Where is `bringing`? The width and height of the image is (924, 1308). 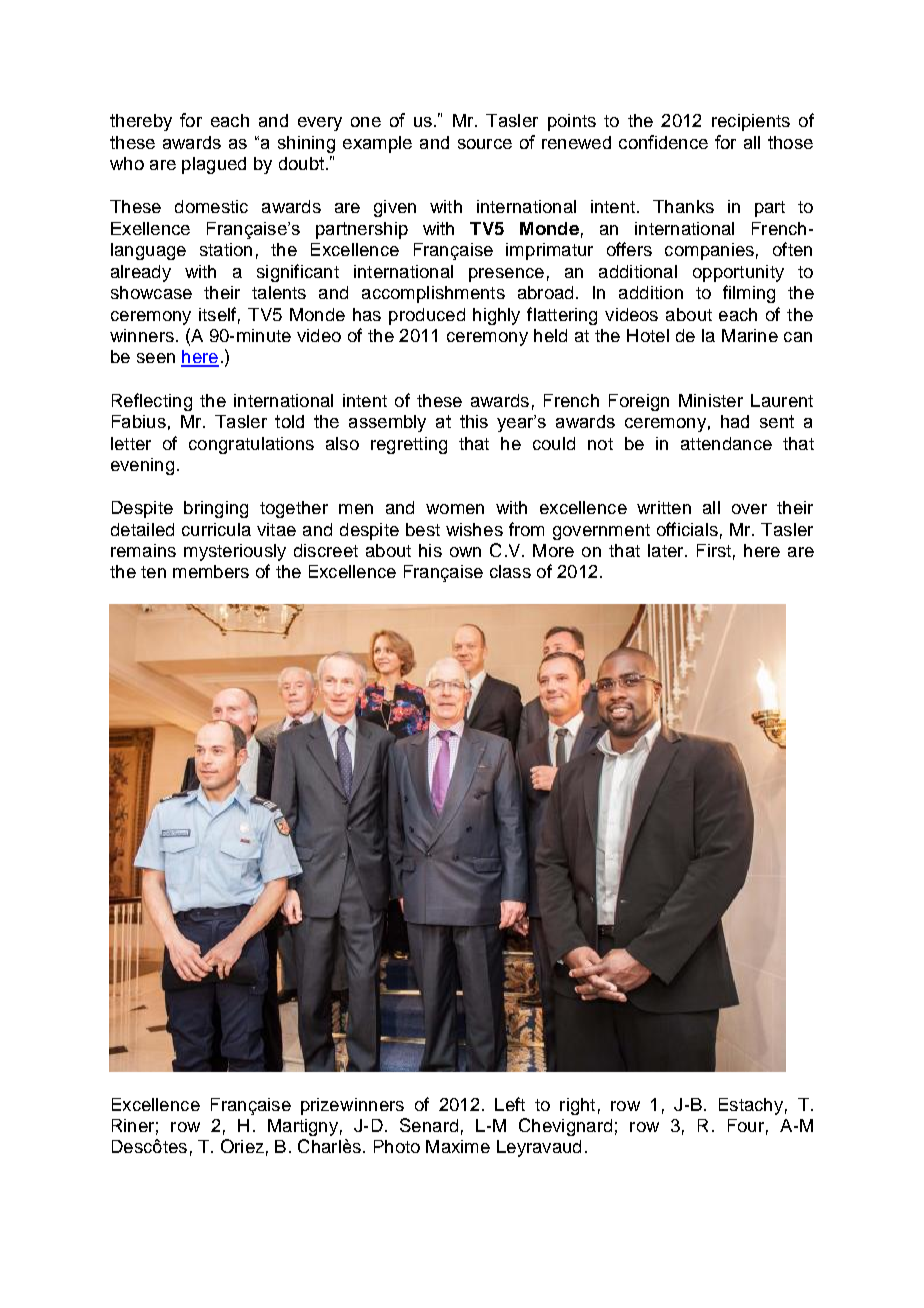
bringing is located at coordinates (216, 509).
